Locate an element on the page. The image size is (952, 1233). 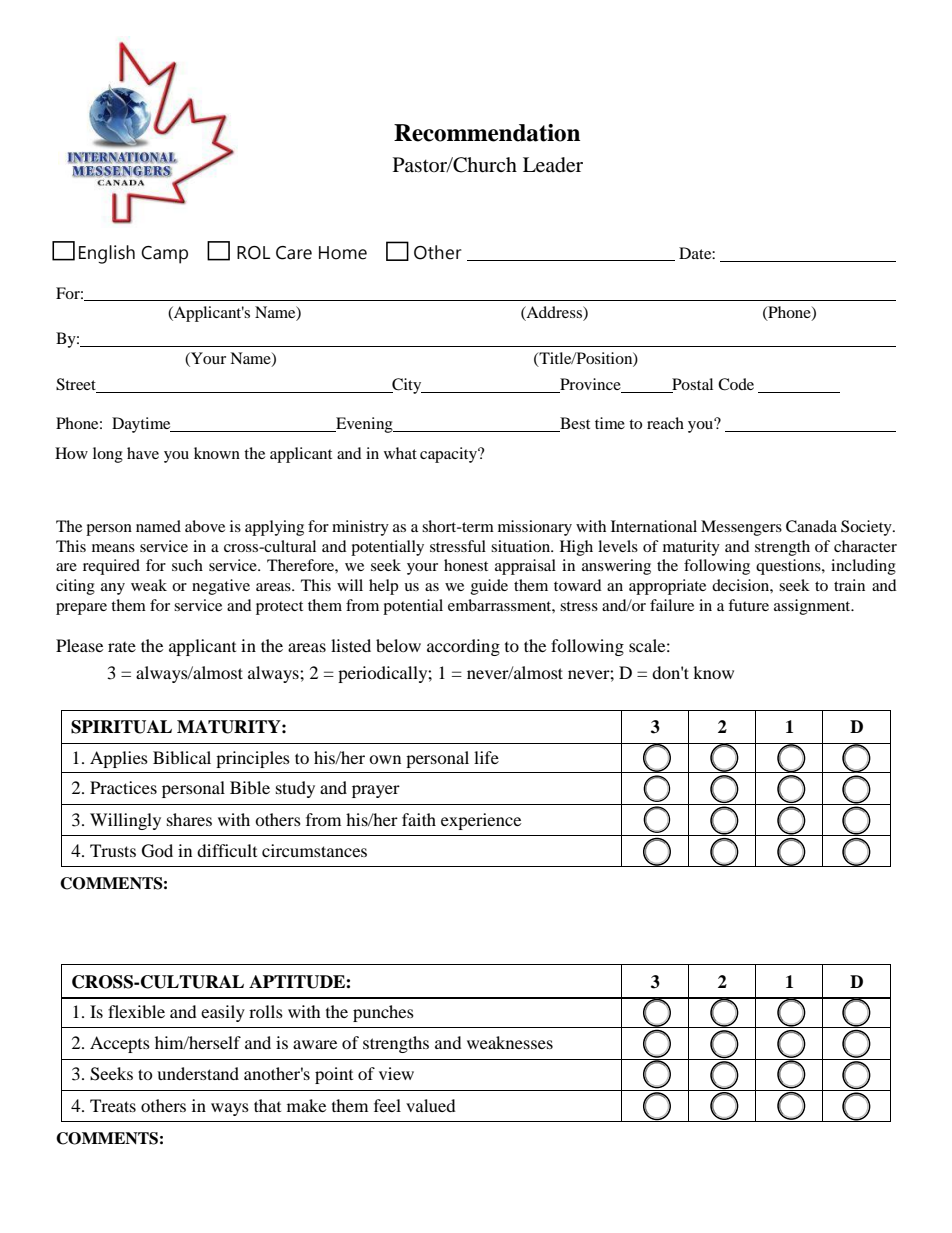
Code is located at coordinates (736, 384).
